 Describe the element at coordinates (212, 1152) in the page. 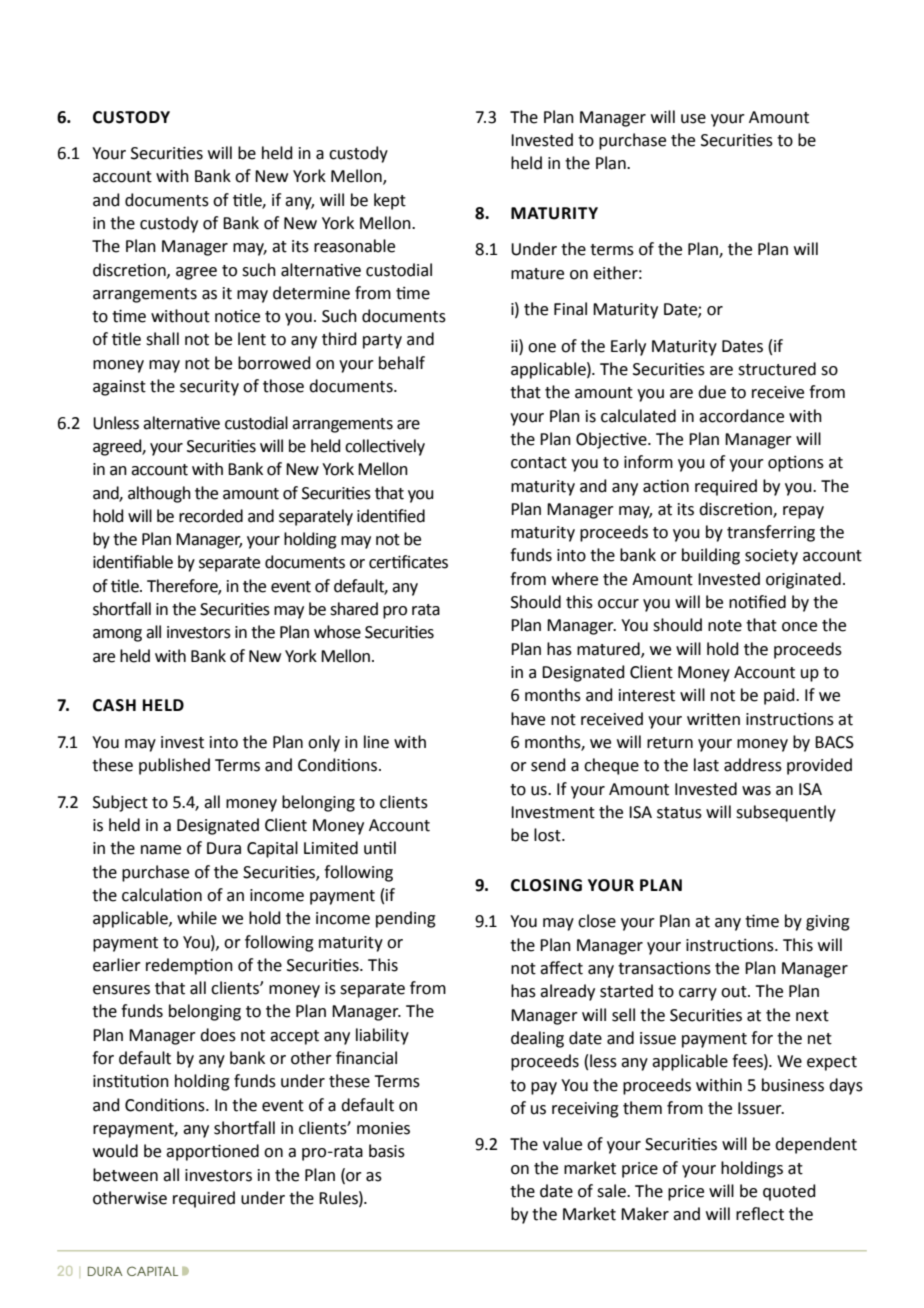

I see `apportioned` at that location.
